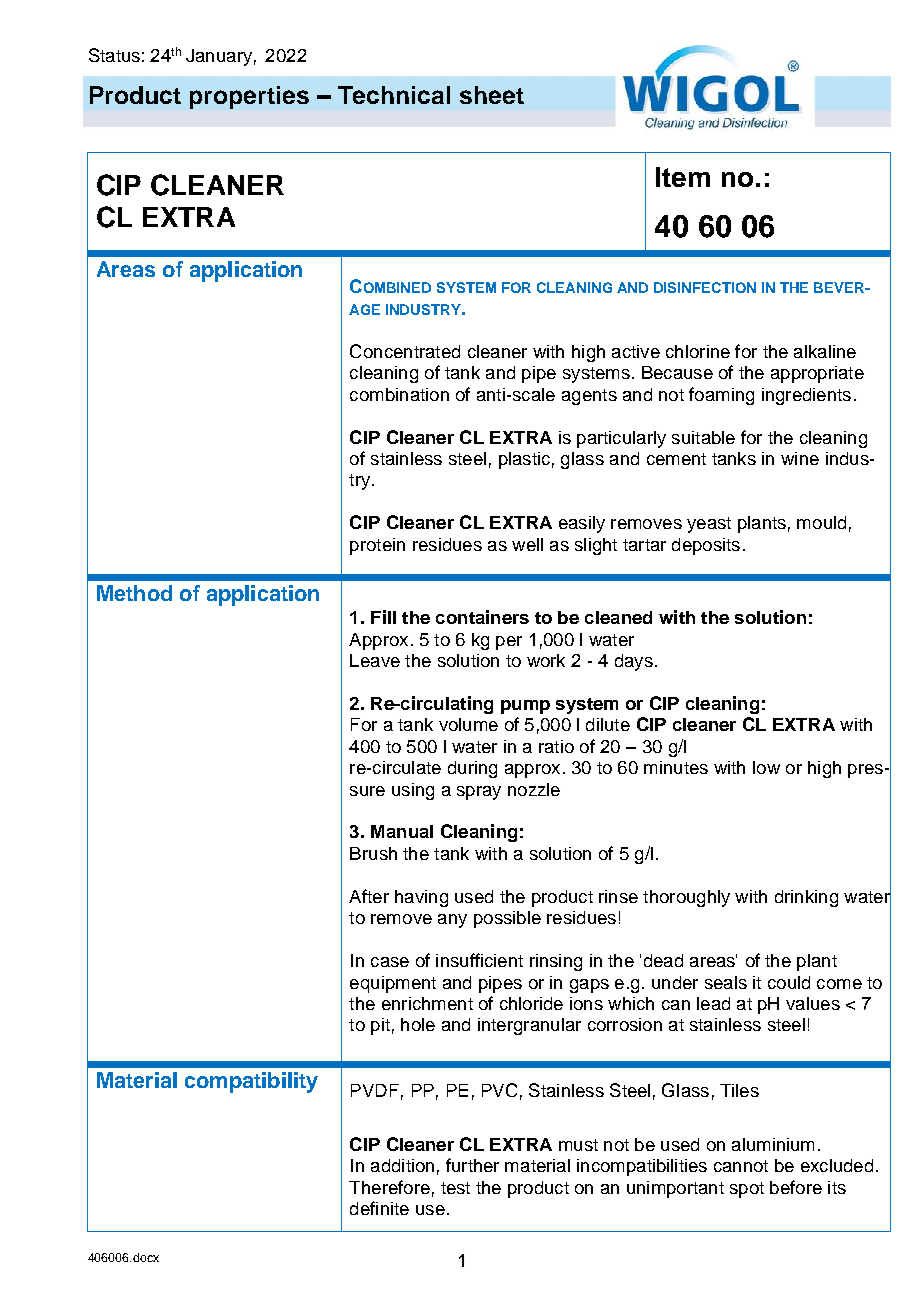  What do you see at coordinates (219, 57) in the page?
I see `January` at bounding box center [219, 57].
